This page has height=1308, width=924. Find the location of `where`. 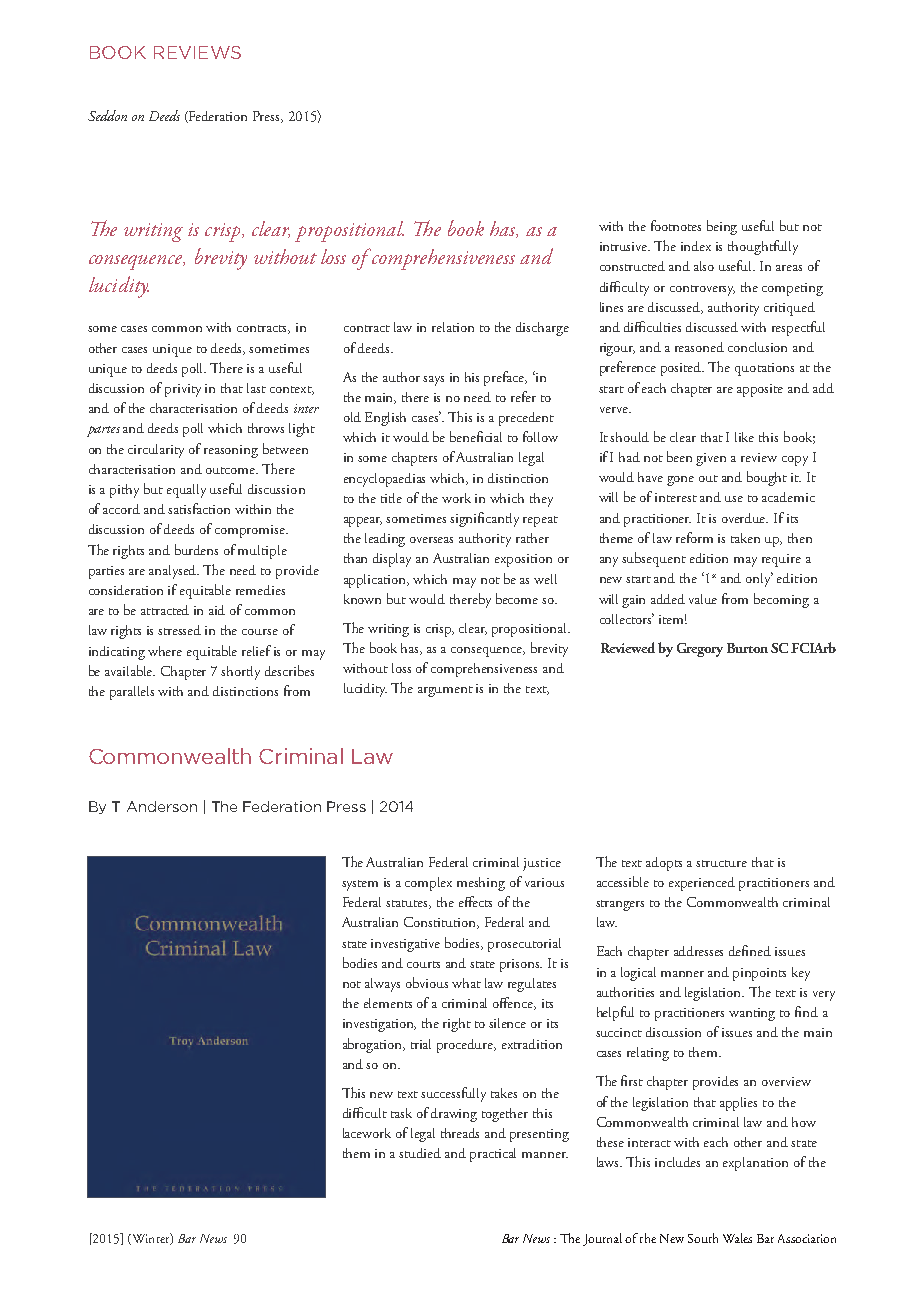

where is located at coordinates (165, 651).
